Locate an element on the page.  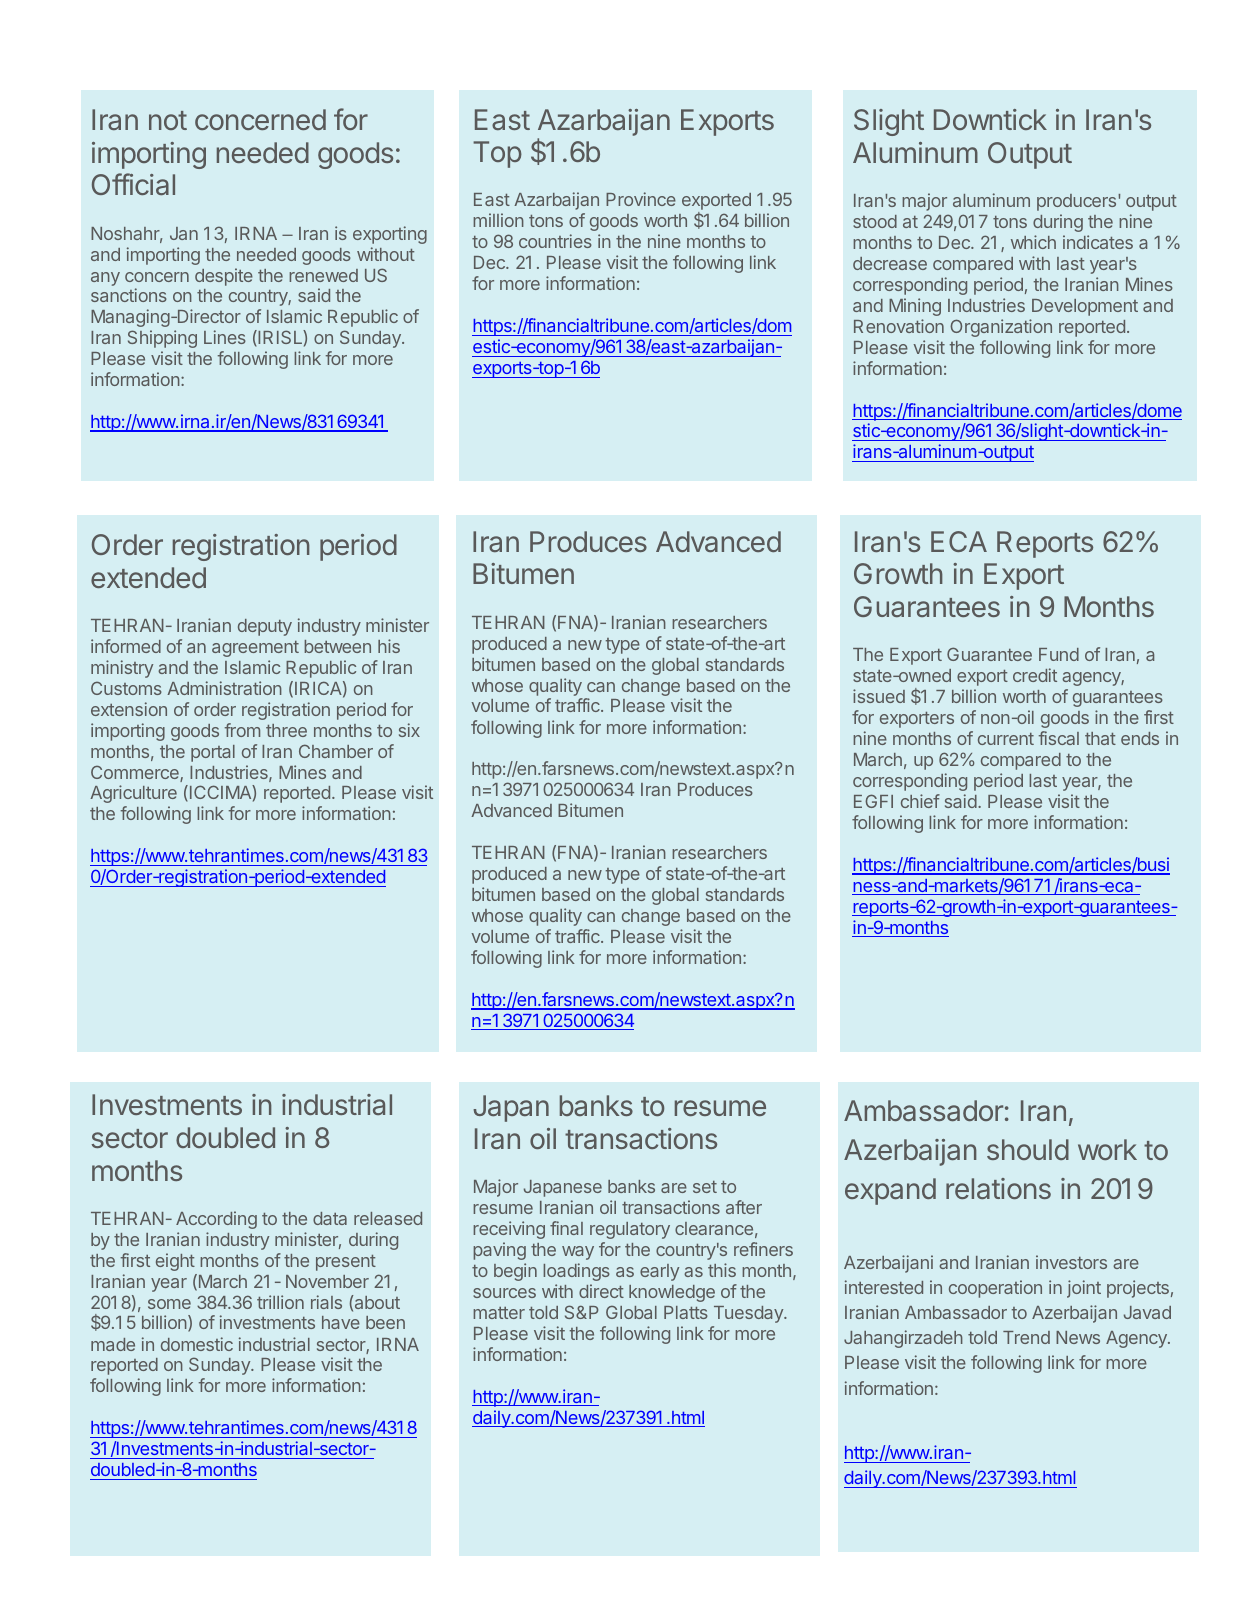
Lines is located at coordinates (225, 337).
